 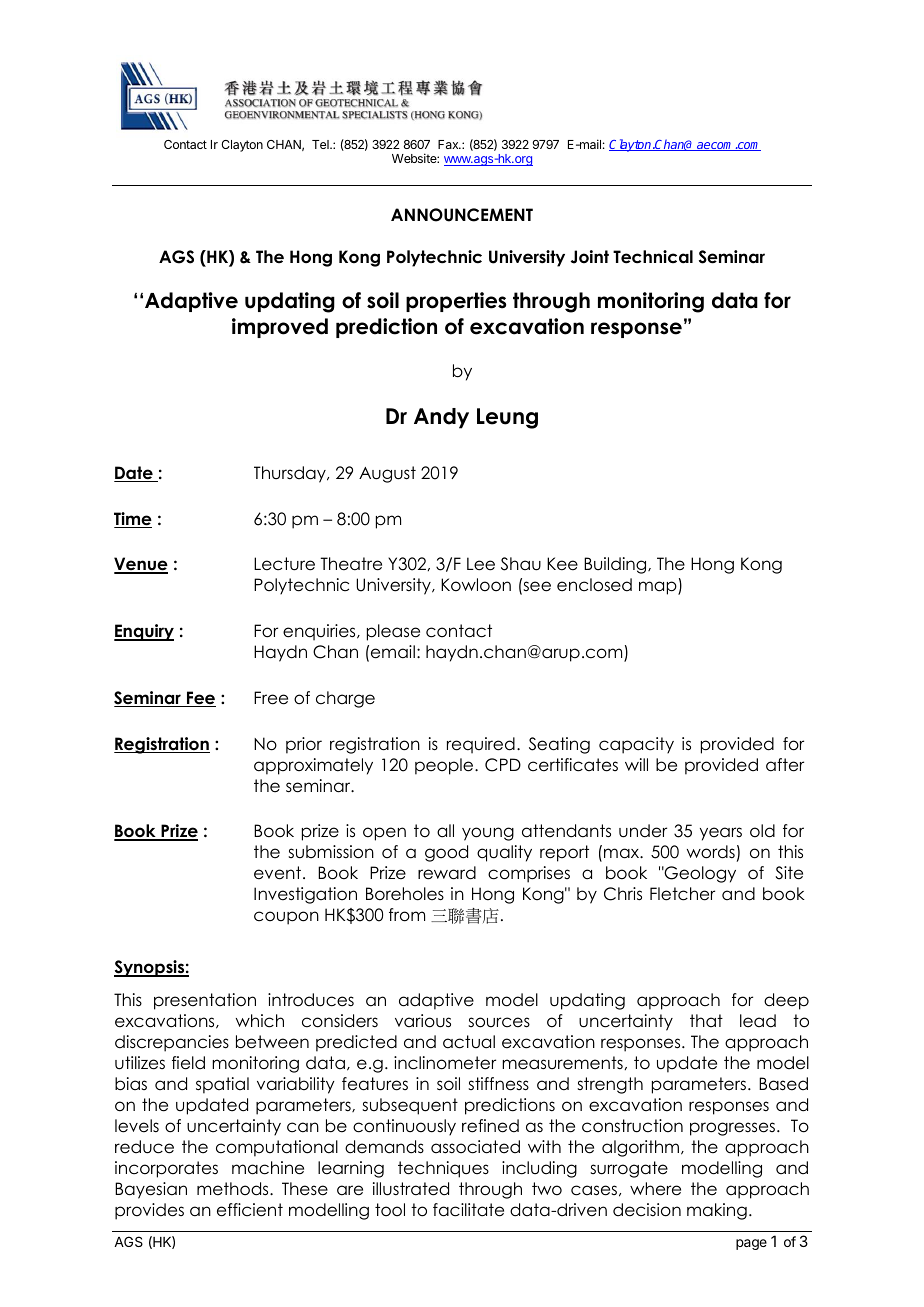 I want to click on from, so click(x=407, y=915).
